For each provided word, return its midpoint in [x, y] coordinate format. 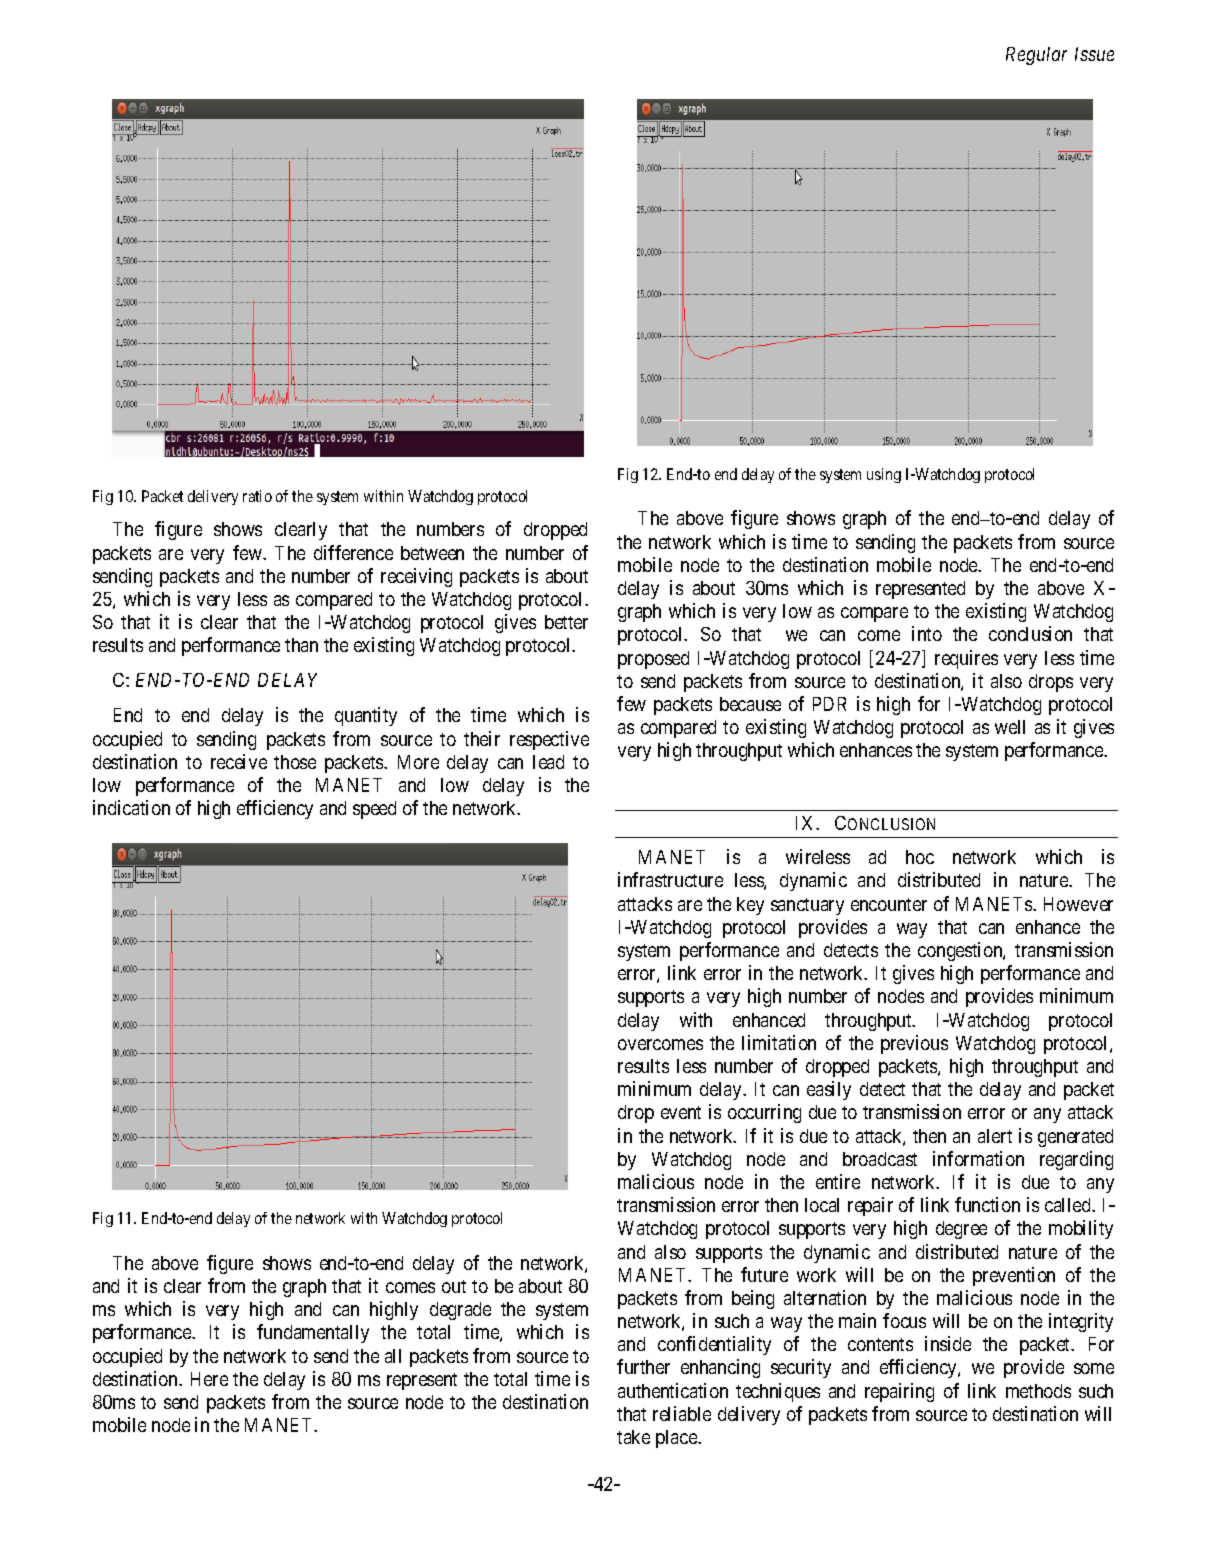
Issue [1094, 54]
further [643, 1366]
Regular [1036, 56]
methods [1038, 1391]
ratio [257, 496]
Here [209, 1379]
